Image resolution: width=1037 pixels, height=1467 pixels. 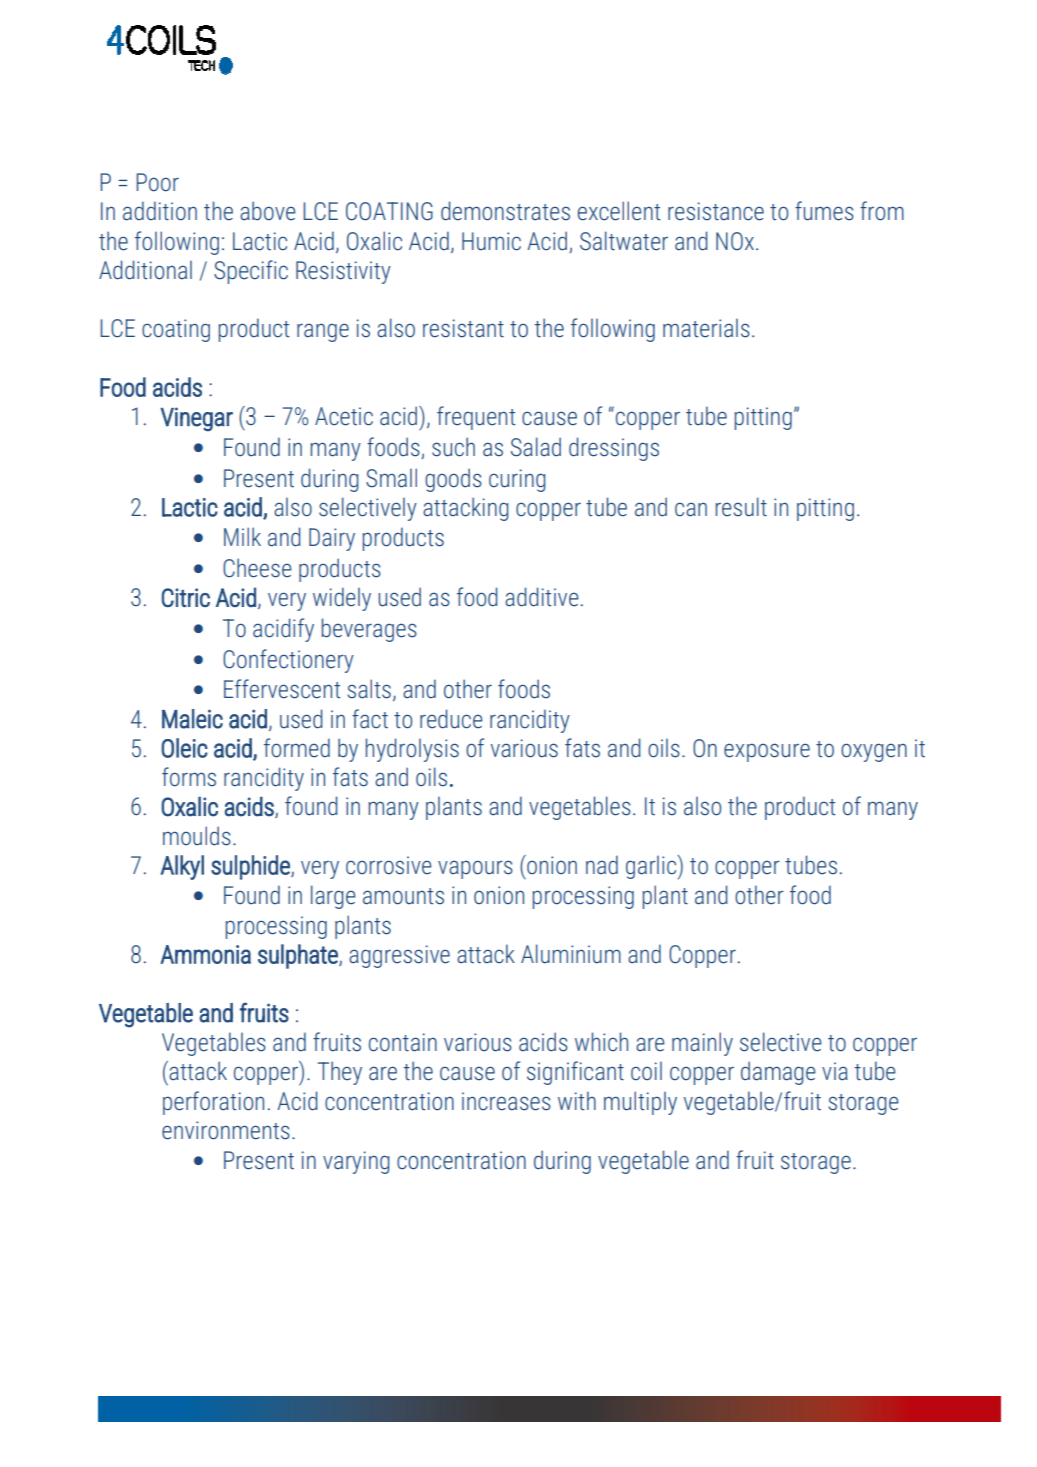 I want to click on fumes, so click(x=824, y=211).
